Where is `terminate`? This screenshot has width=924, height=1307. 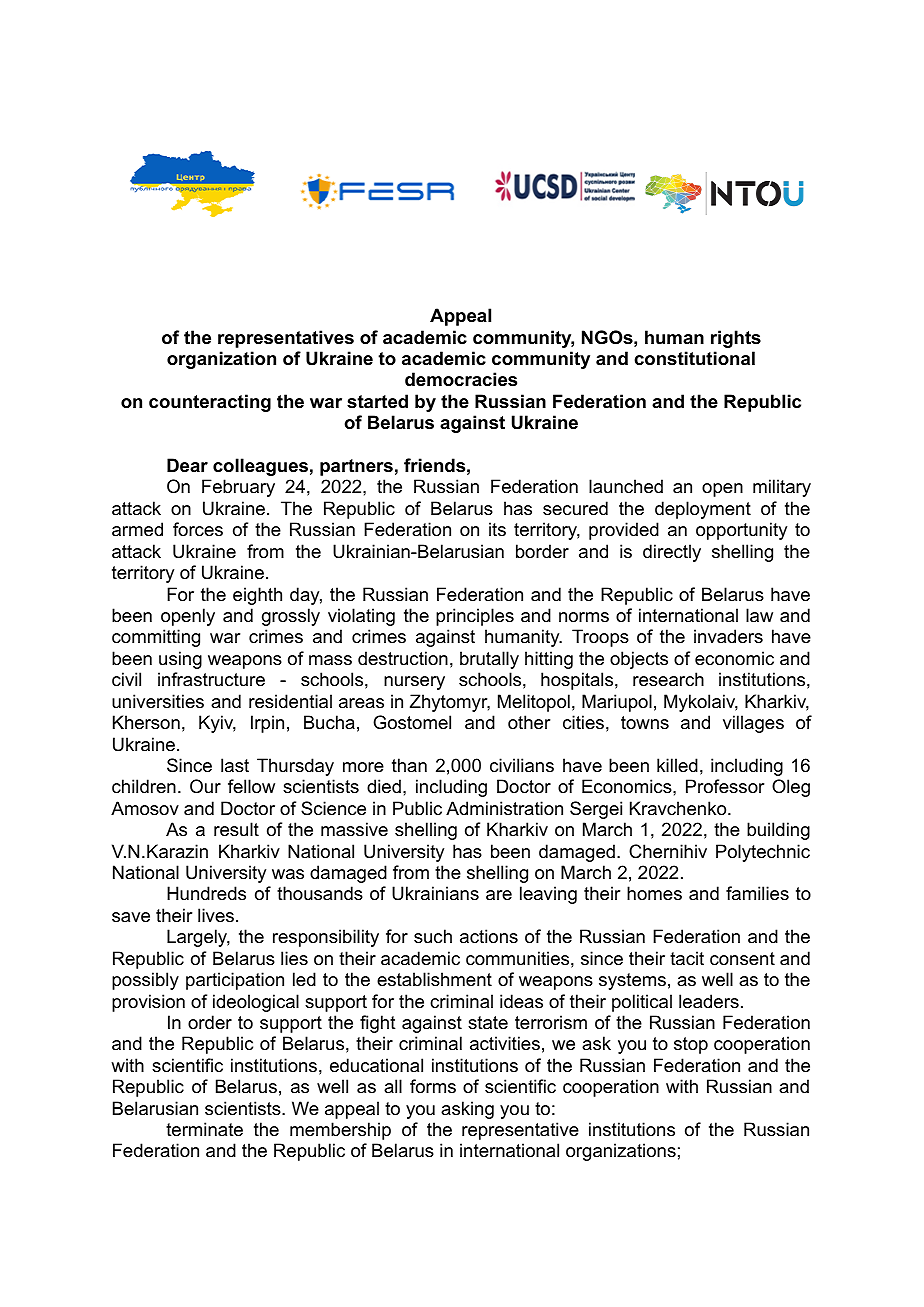 terminate is located at coordinates (204, 1129).
